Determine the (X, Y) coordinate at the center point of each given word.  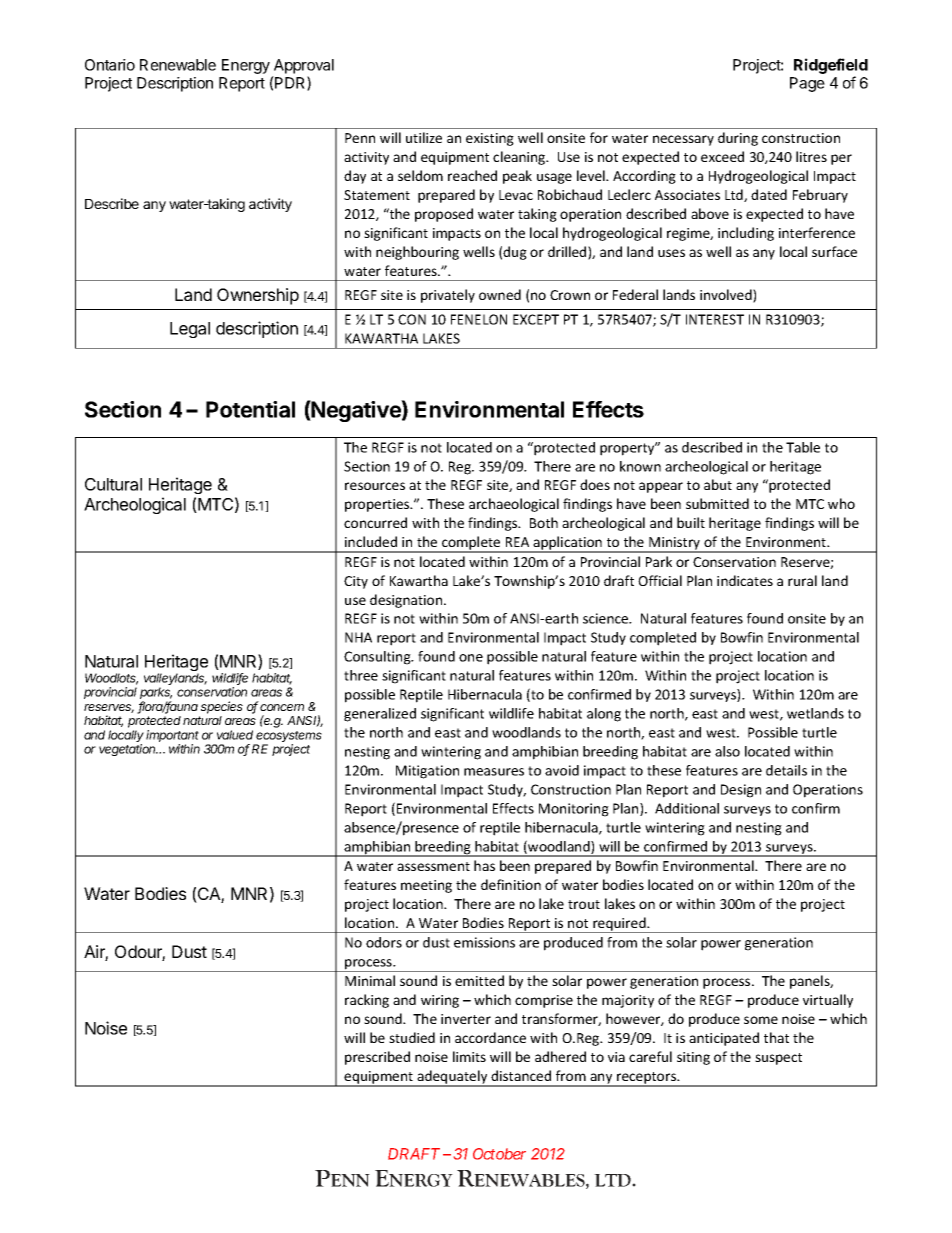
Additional (687, 808)
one (471, 658)
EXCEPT (536, 319)
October (499, 1154)
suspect (778, 1059)
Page (807, 84)
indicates (745, 580)
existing (490, 139)
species (222, 707)
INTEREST (715, 319)
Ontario (110, 65)
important (172, 737)
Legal (190, 330)
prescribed (377, 1058)
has (484, 865)
